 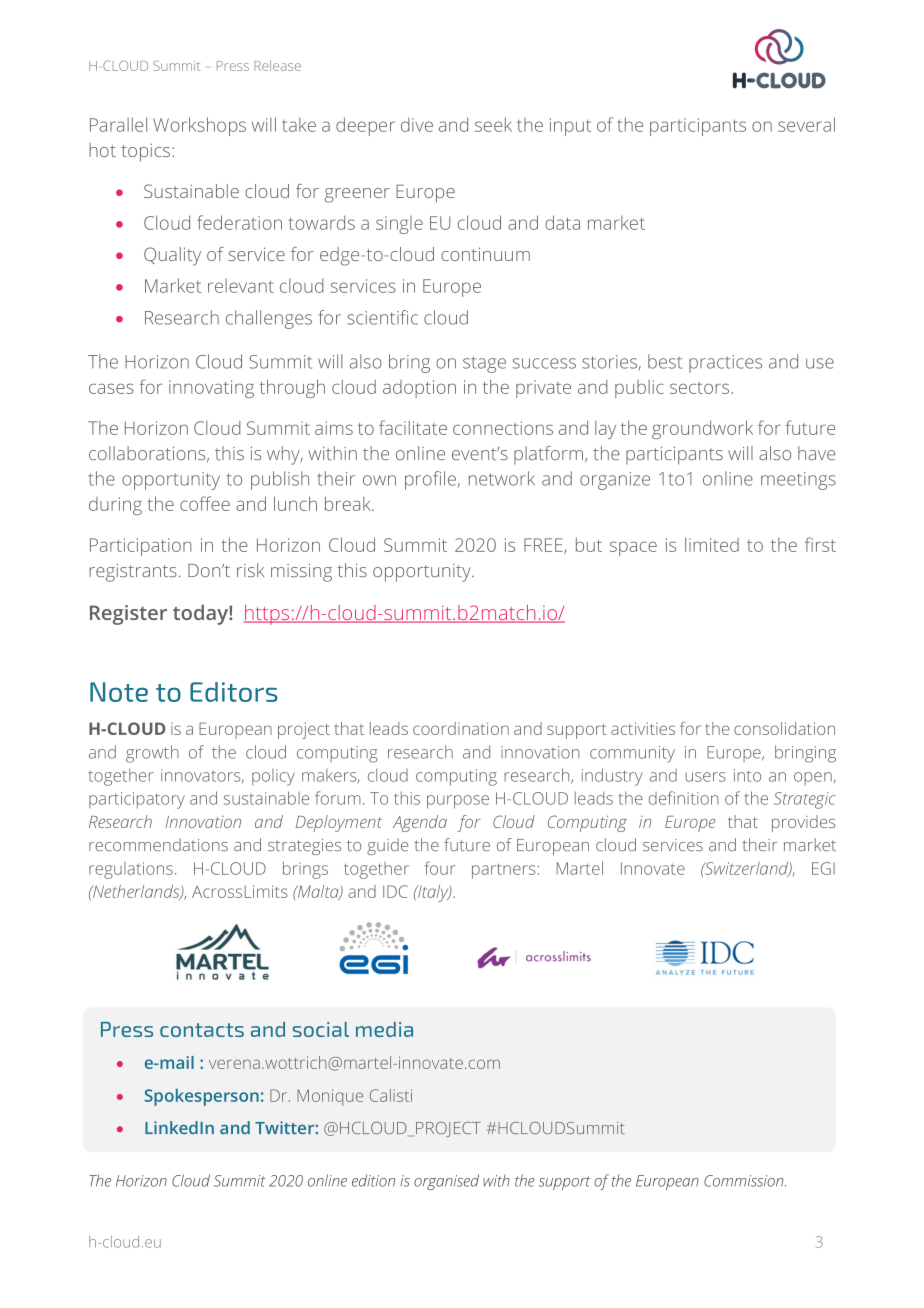 What do you see at coordinates (806, 124) in the page?
I see `several` at bounding box center [806, 124].
